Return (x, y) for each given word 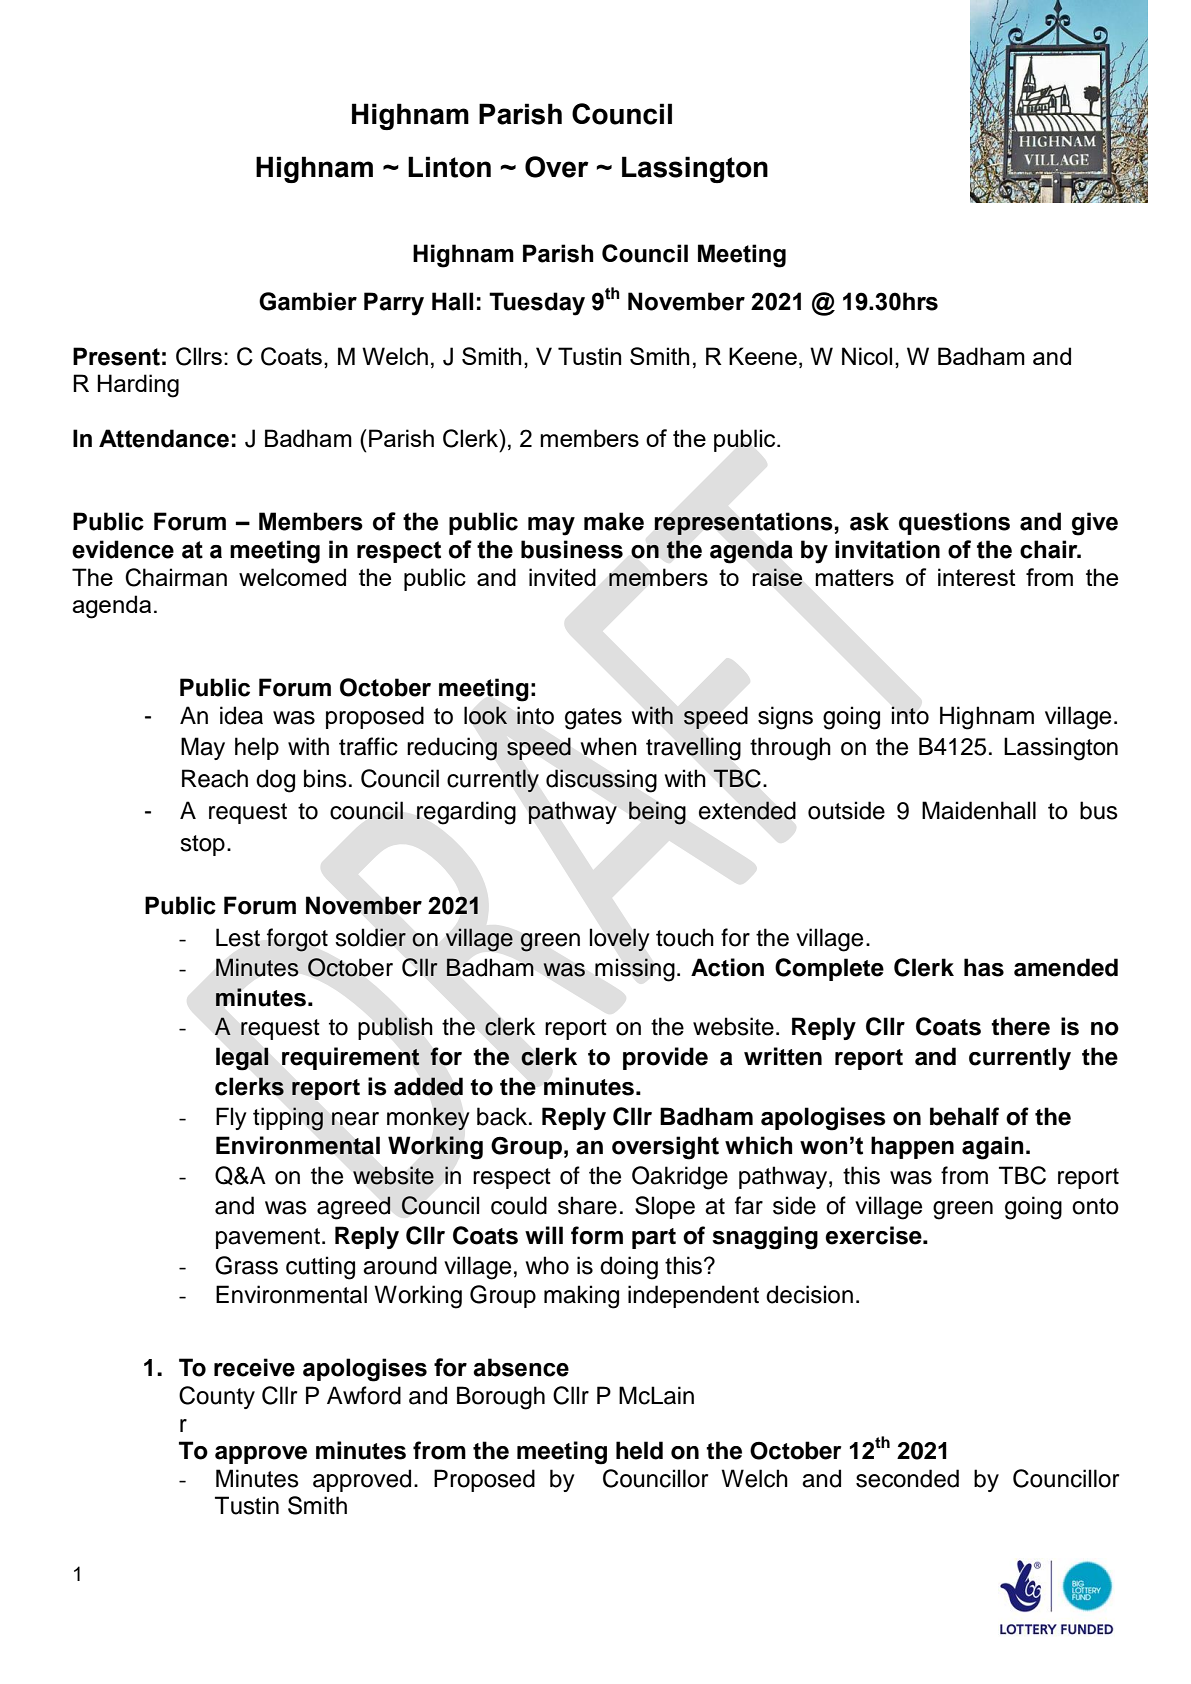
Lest (238, 937)
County (217, 1397)
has (984, 967)
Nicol (867, 356)
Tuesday (537, 304)
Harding (138, 386)
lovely (620, 940)
